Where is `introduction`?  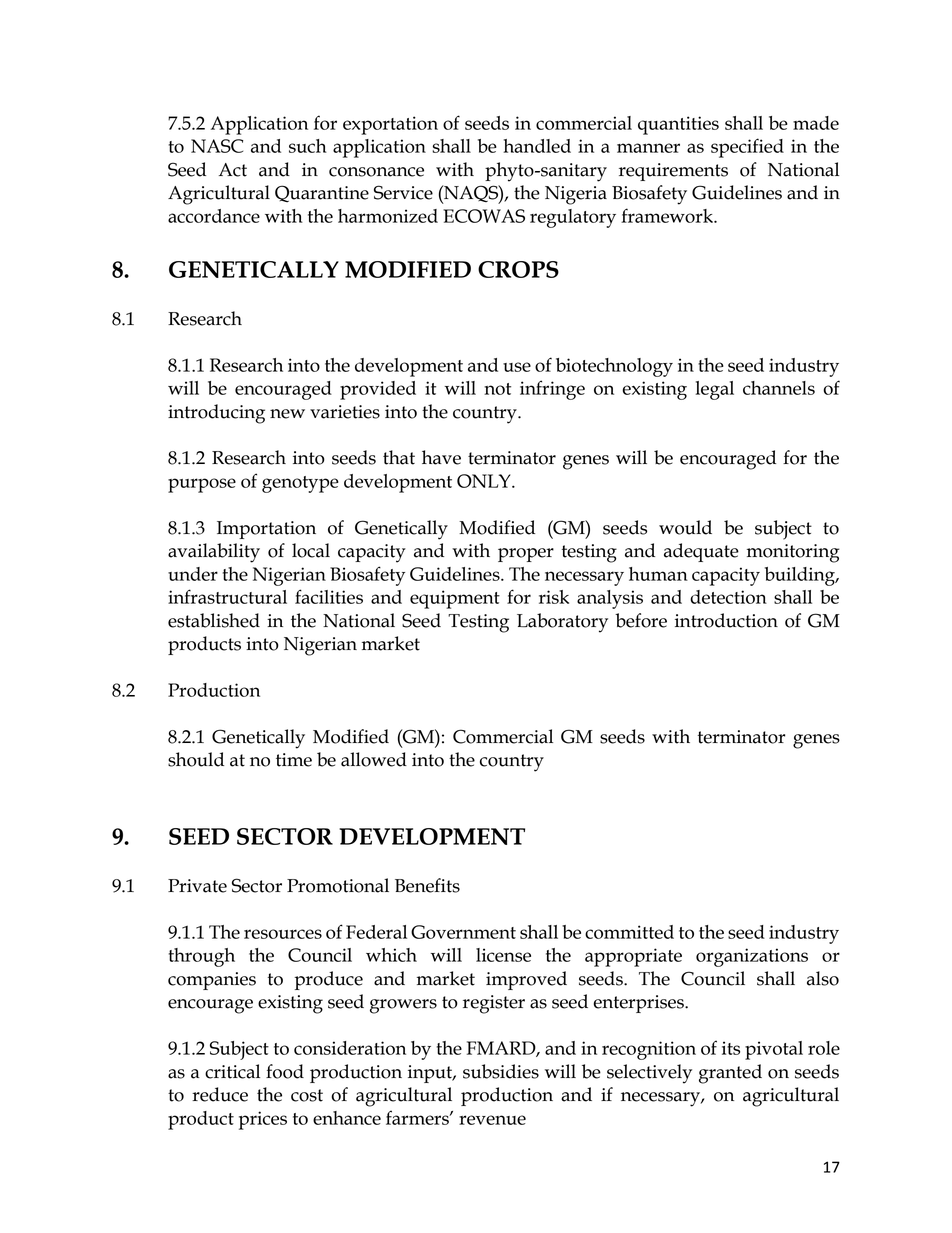
introduction is located at coordinates (726, 620).
